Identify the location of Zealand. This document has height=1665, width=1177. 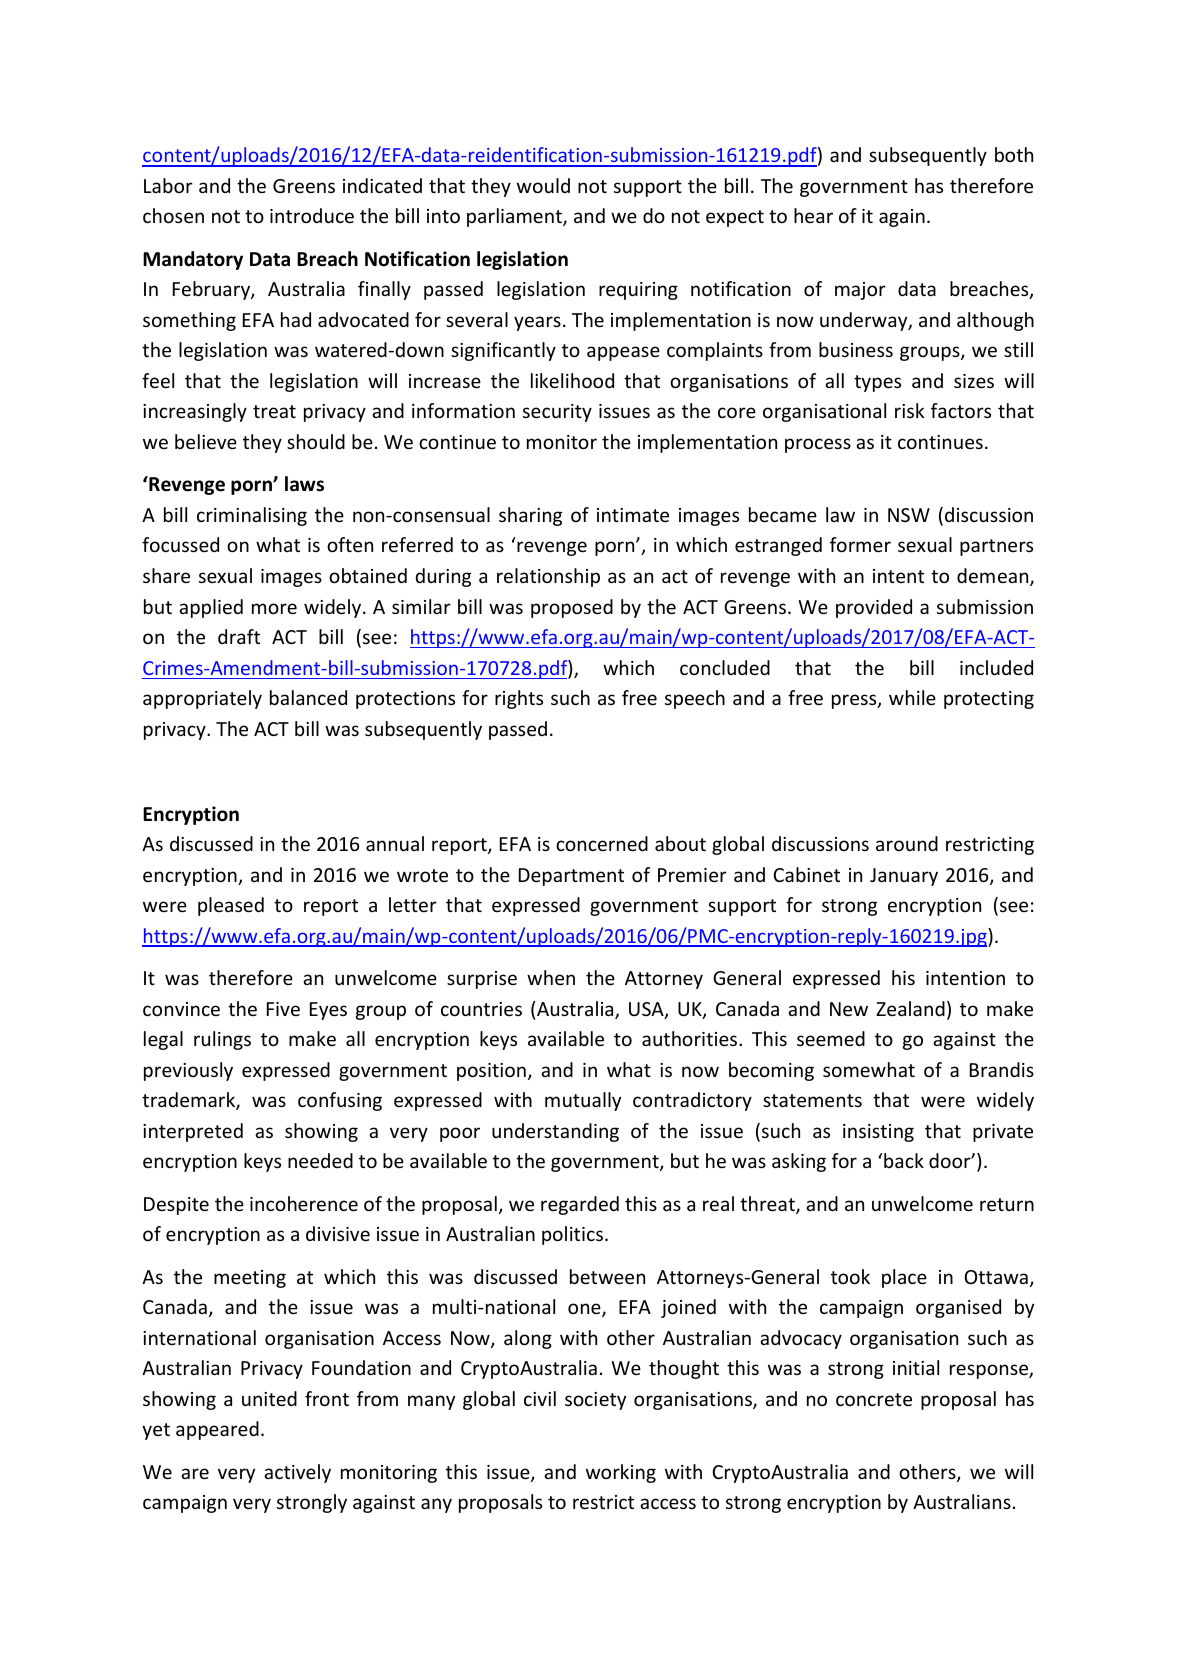
(910, 1008).
